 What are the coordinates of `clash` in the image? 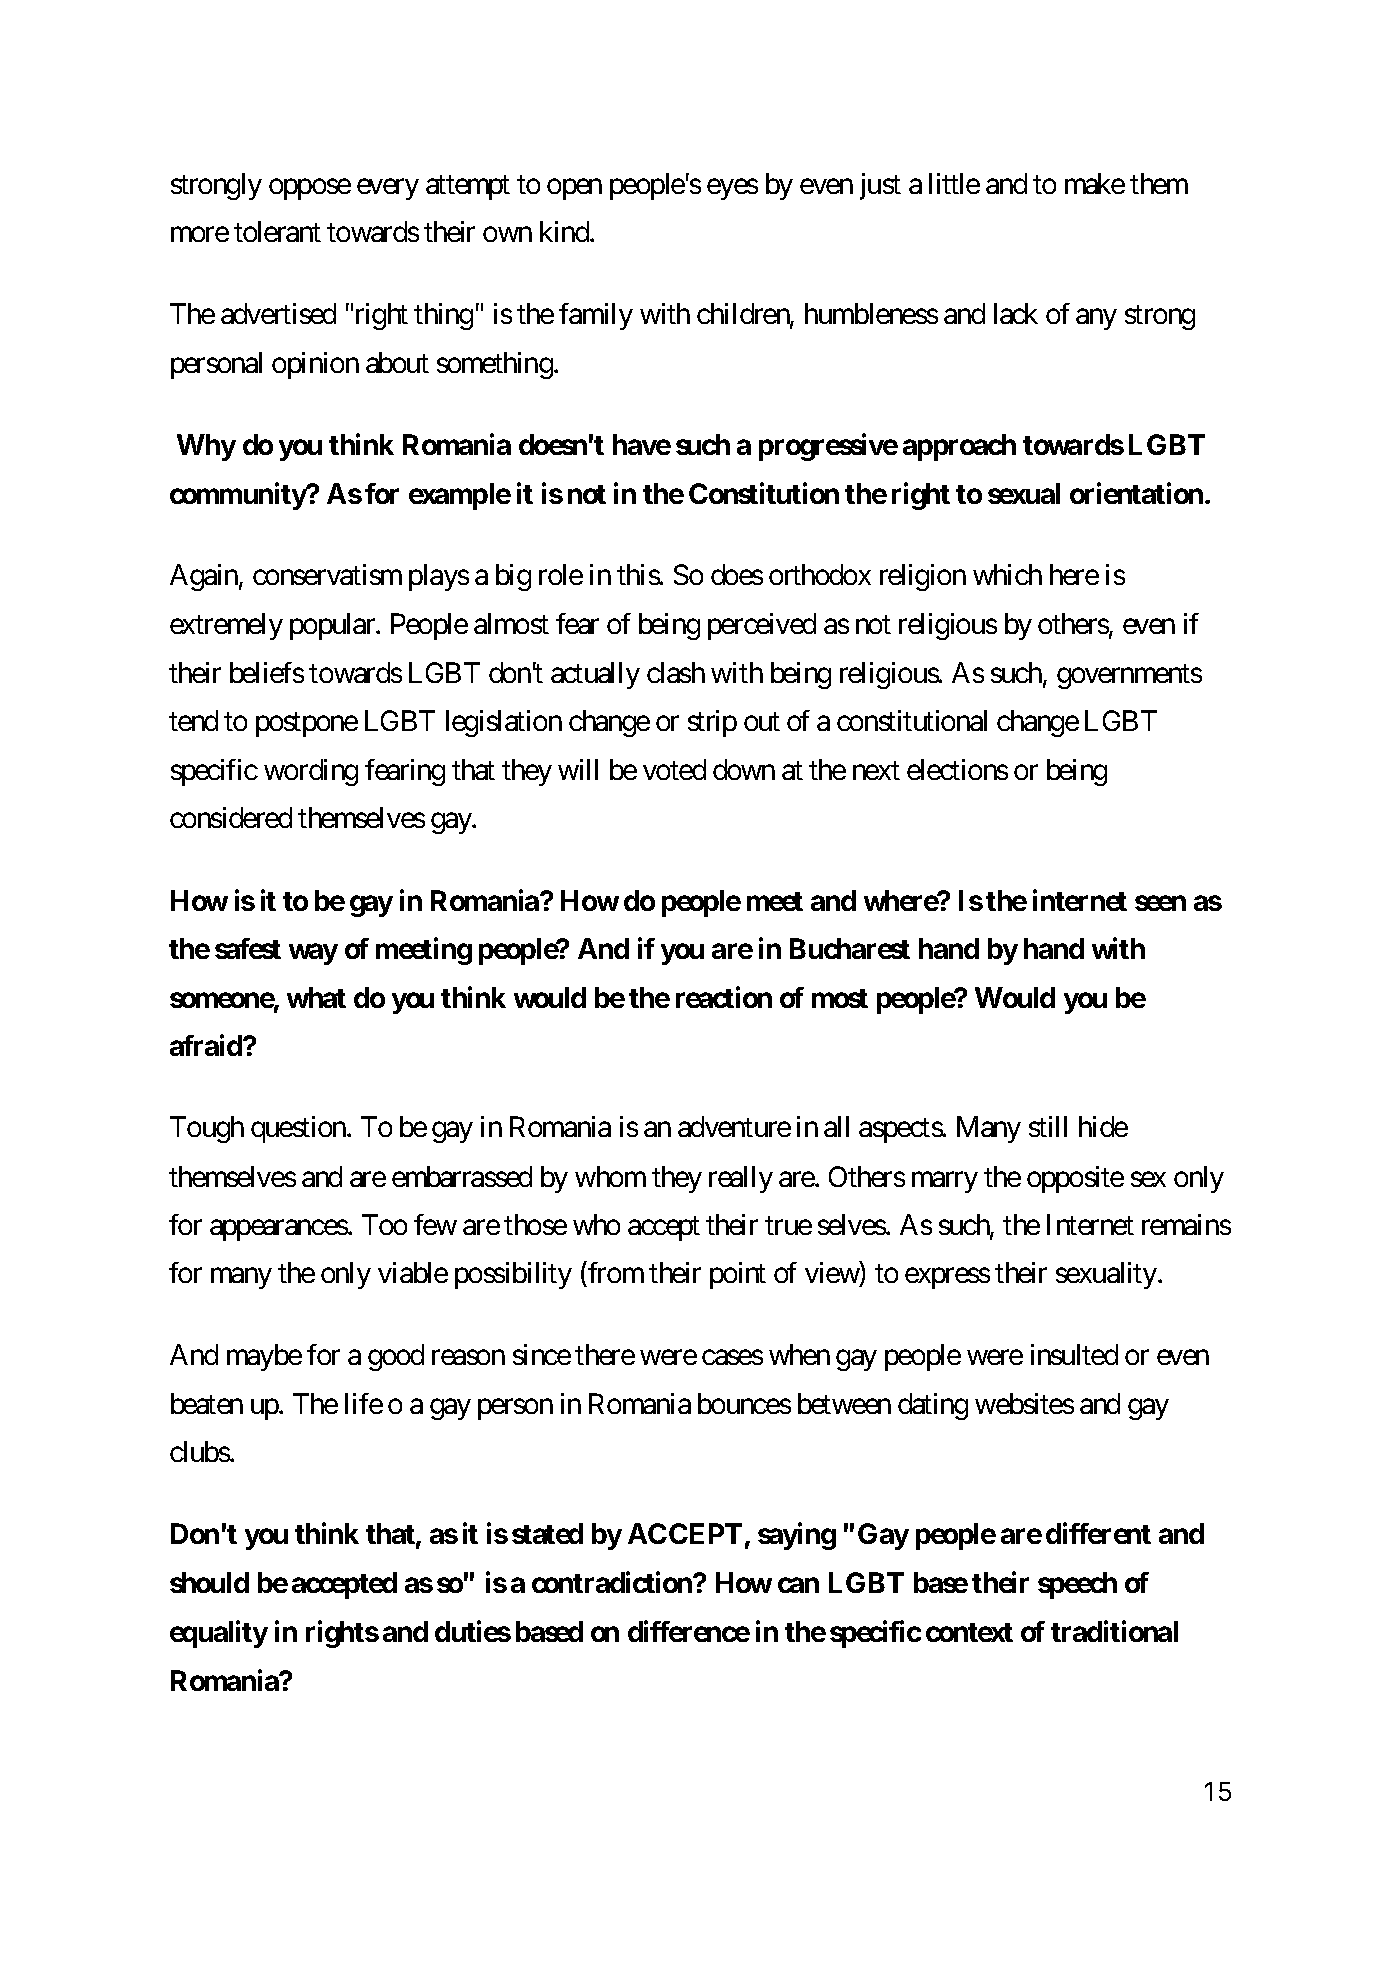 It's located at (676, 672).
